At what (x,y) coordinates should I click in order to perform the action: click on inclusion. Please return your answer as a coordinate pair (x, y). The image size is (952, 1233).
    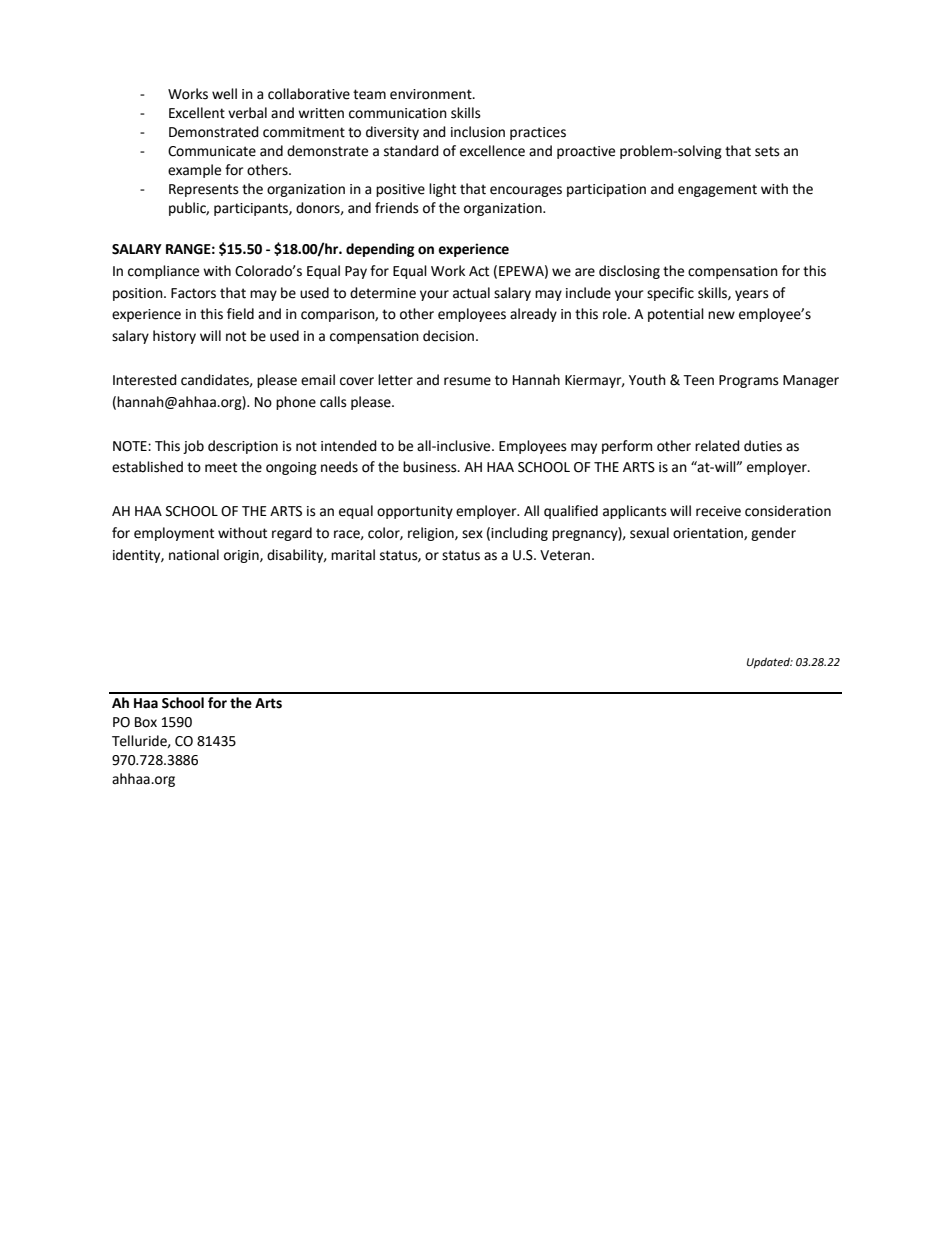
    Looking at the image, I should click on (478, 132).
